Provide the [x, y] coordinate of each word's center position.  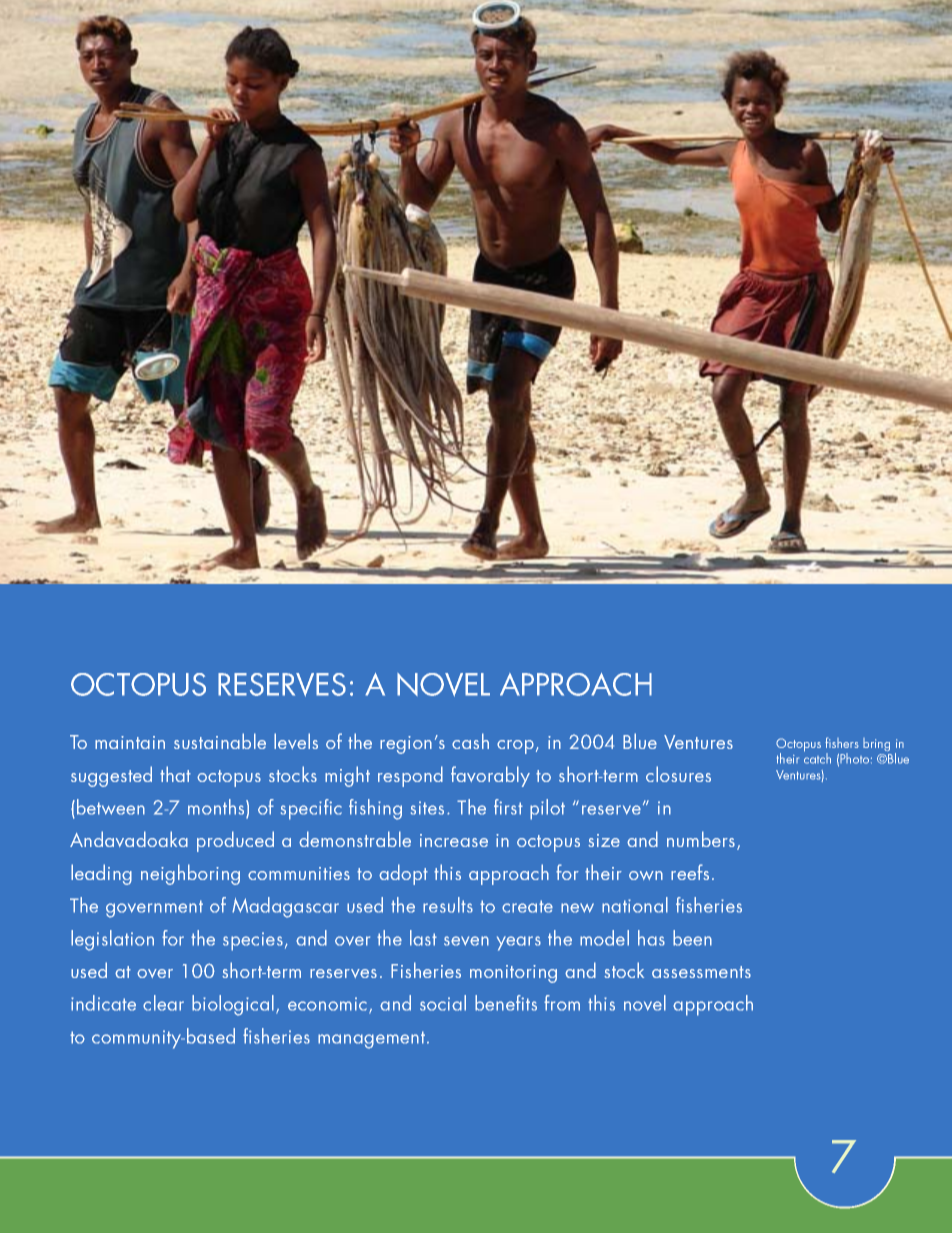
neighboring [190, 874]
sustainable [220, 741]
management [373, 1040]
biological [233, 1005]
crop [515, 747]
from [562, 1003]
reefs [690, 872]
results [448, 905]
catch [817, 757]
